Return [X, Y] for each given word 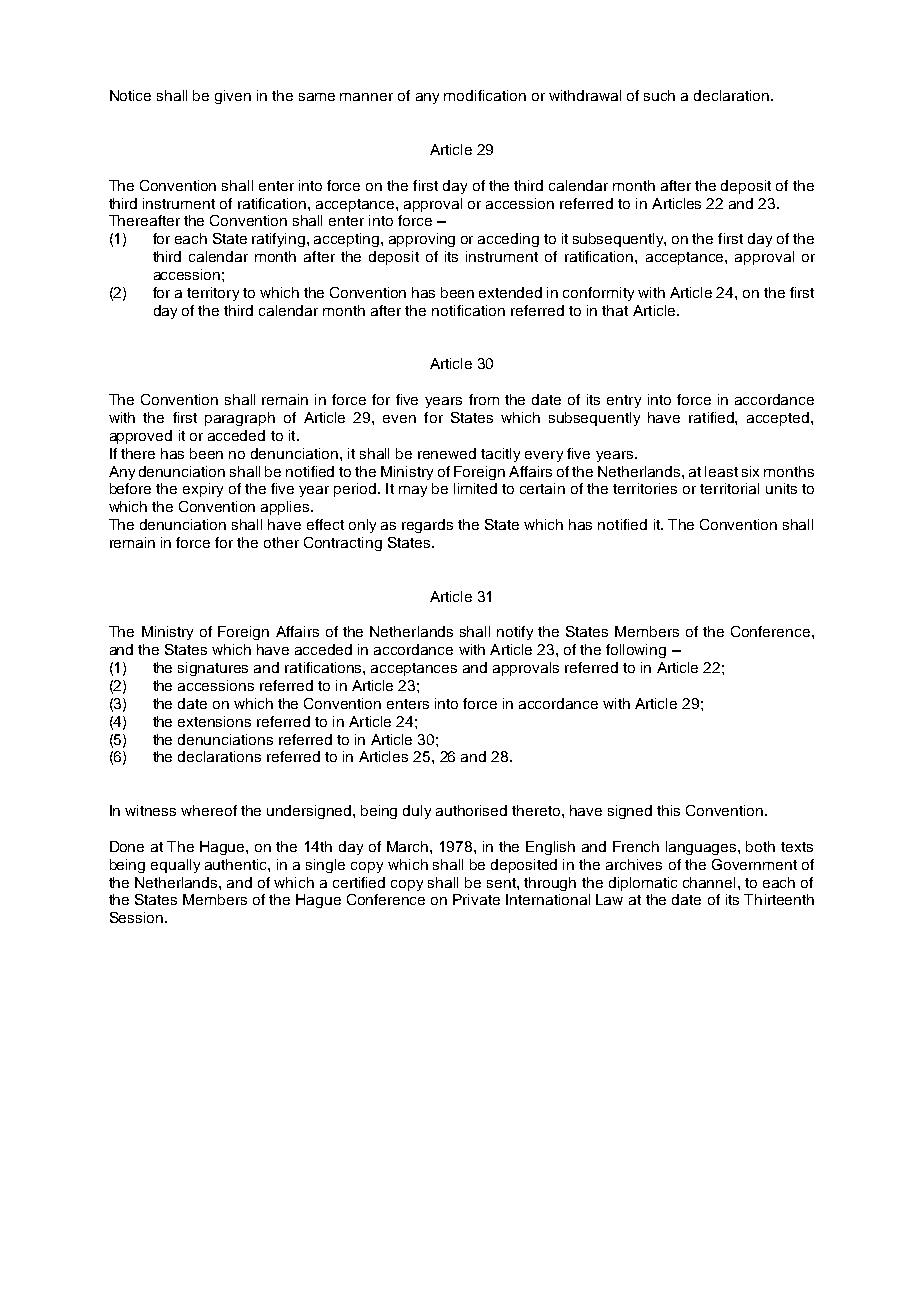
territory [213, 294]
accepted [779, 419]
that [615, 310]
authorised [471, 810]
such [659, 95]
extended [510, 292]
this [668, 810]
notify [515, 633]
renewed [447, 453]
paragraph [240, 419]
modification [485, 95]
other [281, 542]
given [233, 97]
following [636, 651]
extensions [214, 721]
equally [175, 866]
